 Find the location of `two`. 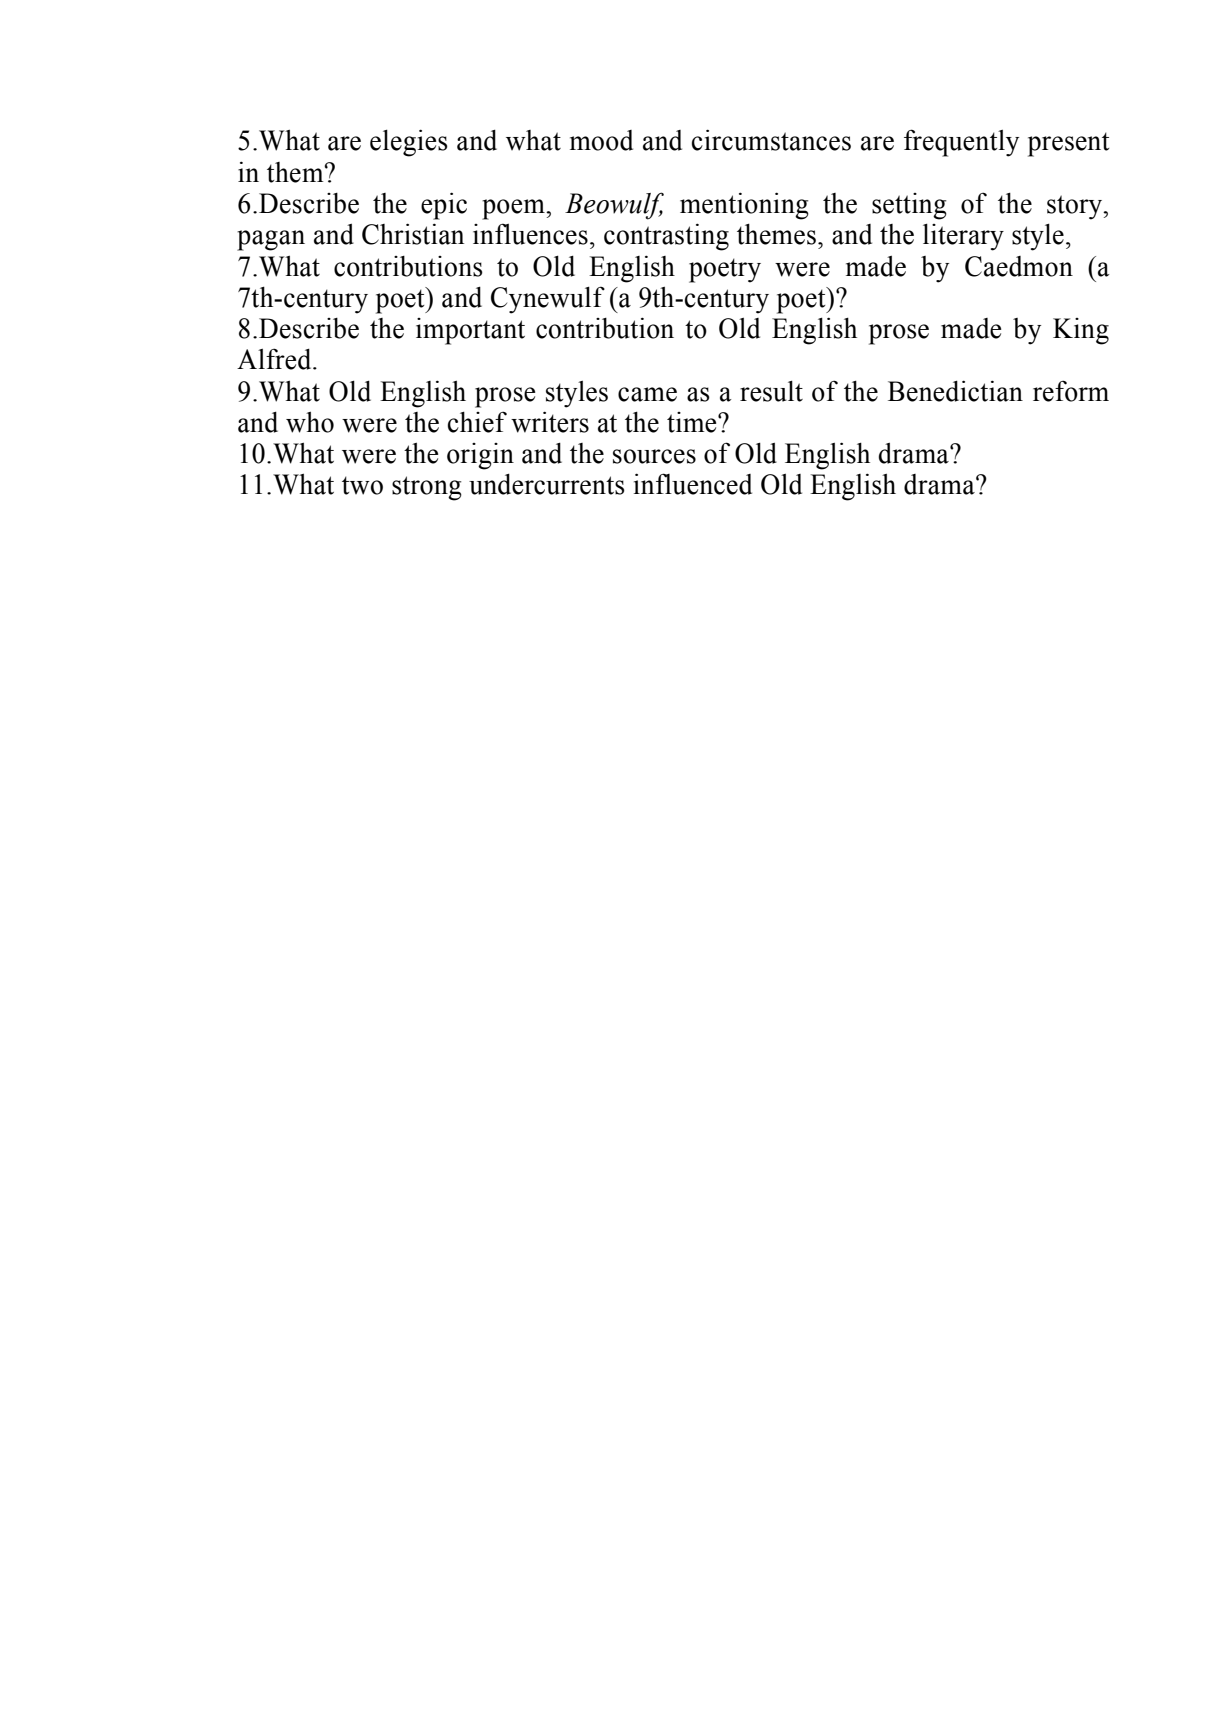

two is located at coordinates (362, 485).
